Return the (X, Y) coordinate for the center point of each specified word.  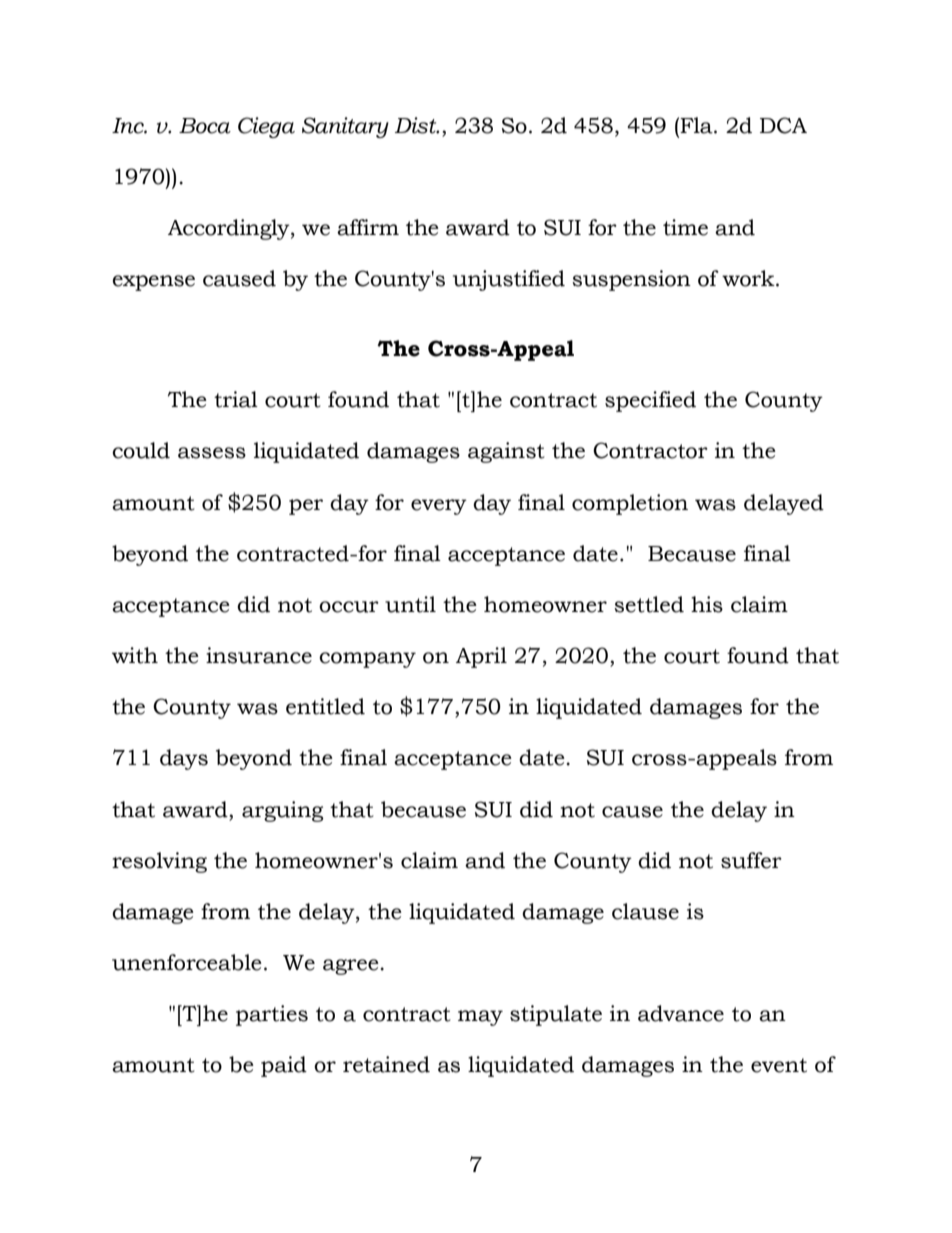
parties (272, 1015)
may (480, 1018)
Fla (697, 125)
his (707, 604)
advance (681, 1013)
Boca (205, 126)
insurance (259, 655)
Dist (417, 125)
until (410, 604)
